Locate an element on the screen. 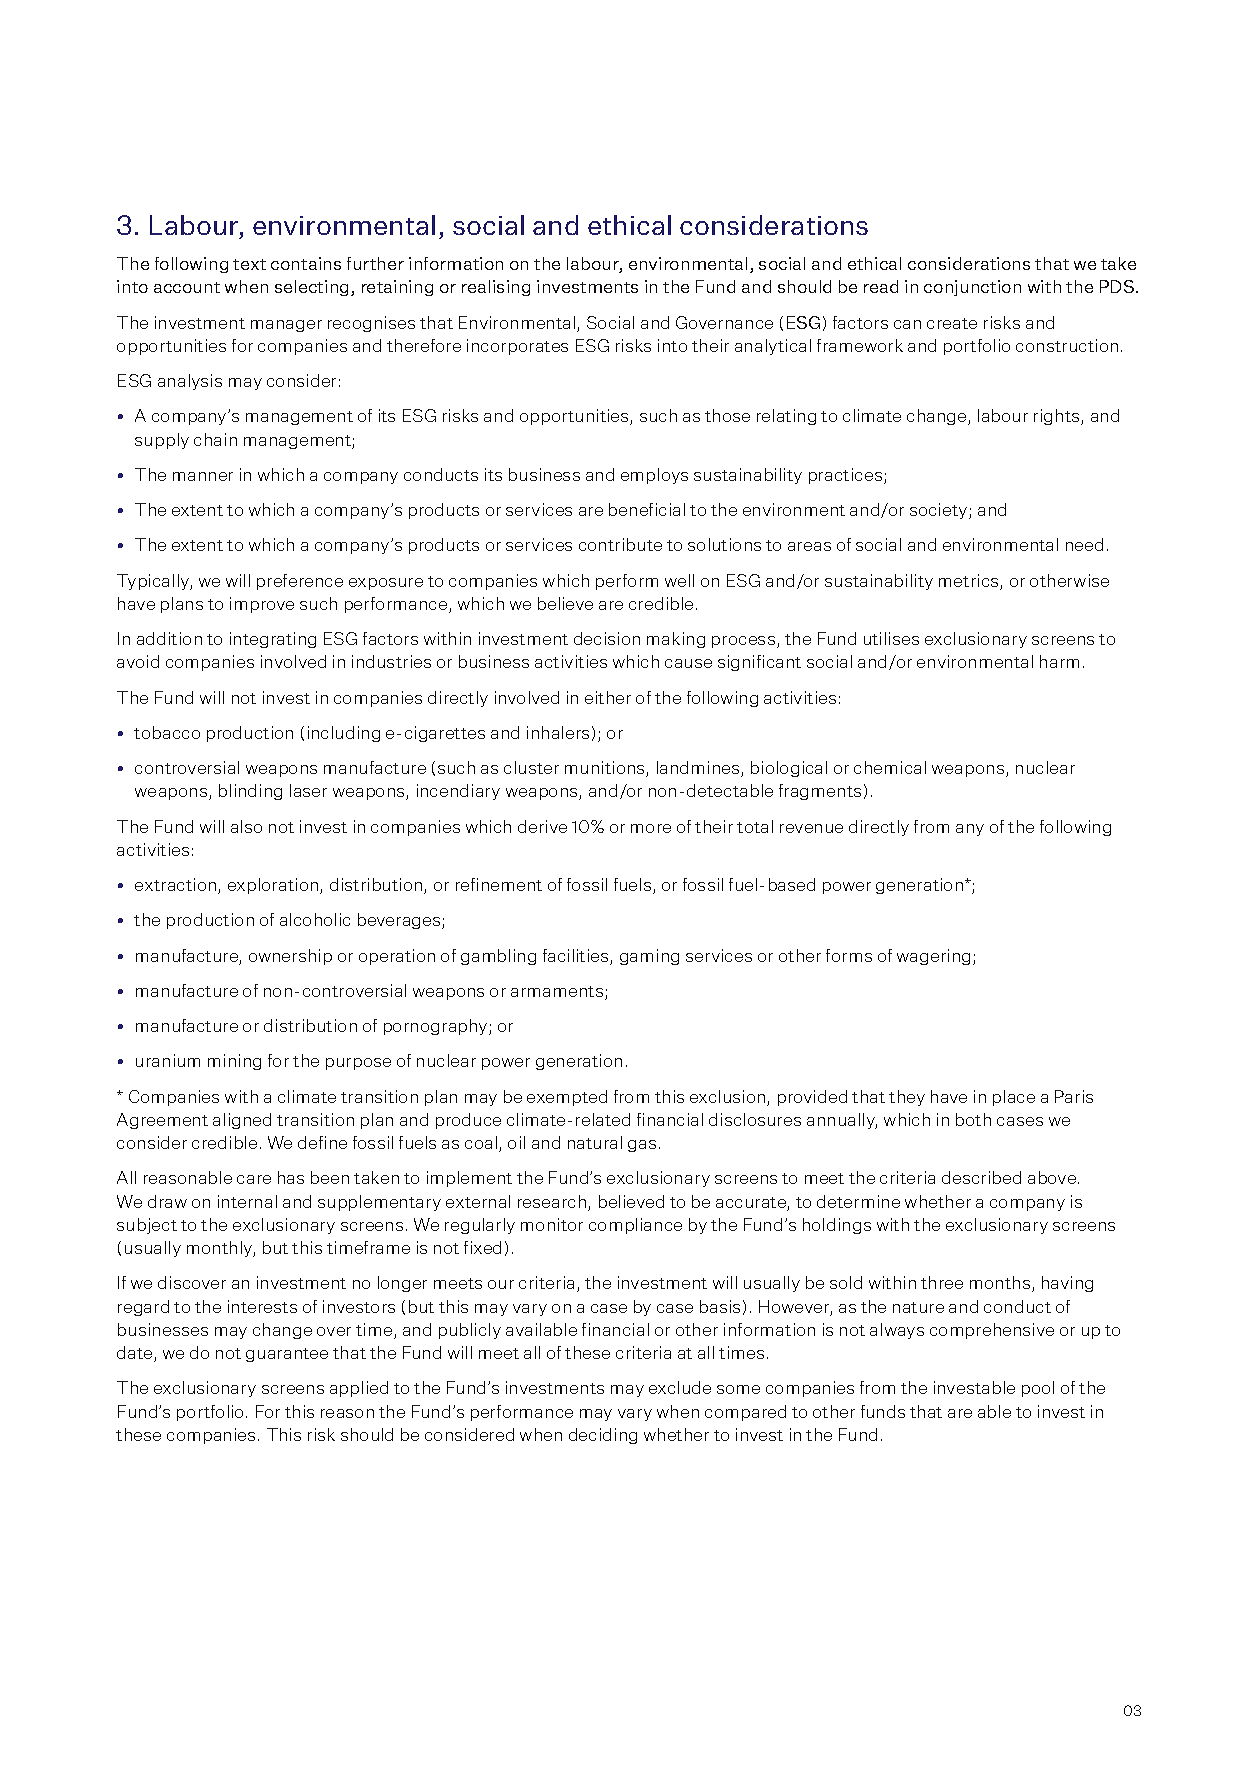  also is located at coordinates (246, 826).
